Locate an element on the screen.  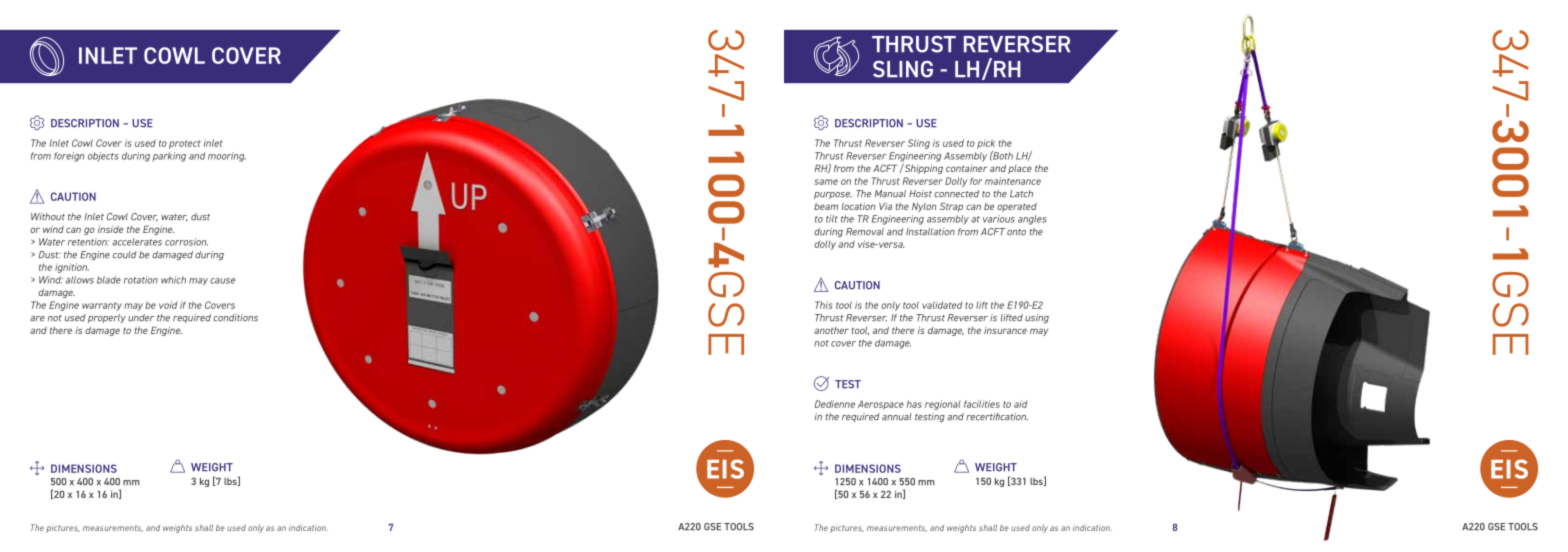
validated is located at coordinates (942, 305).
